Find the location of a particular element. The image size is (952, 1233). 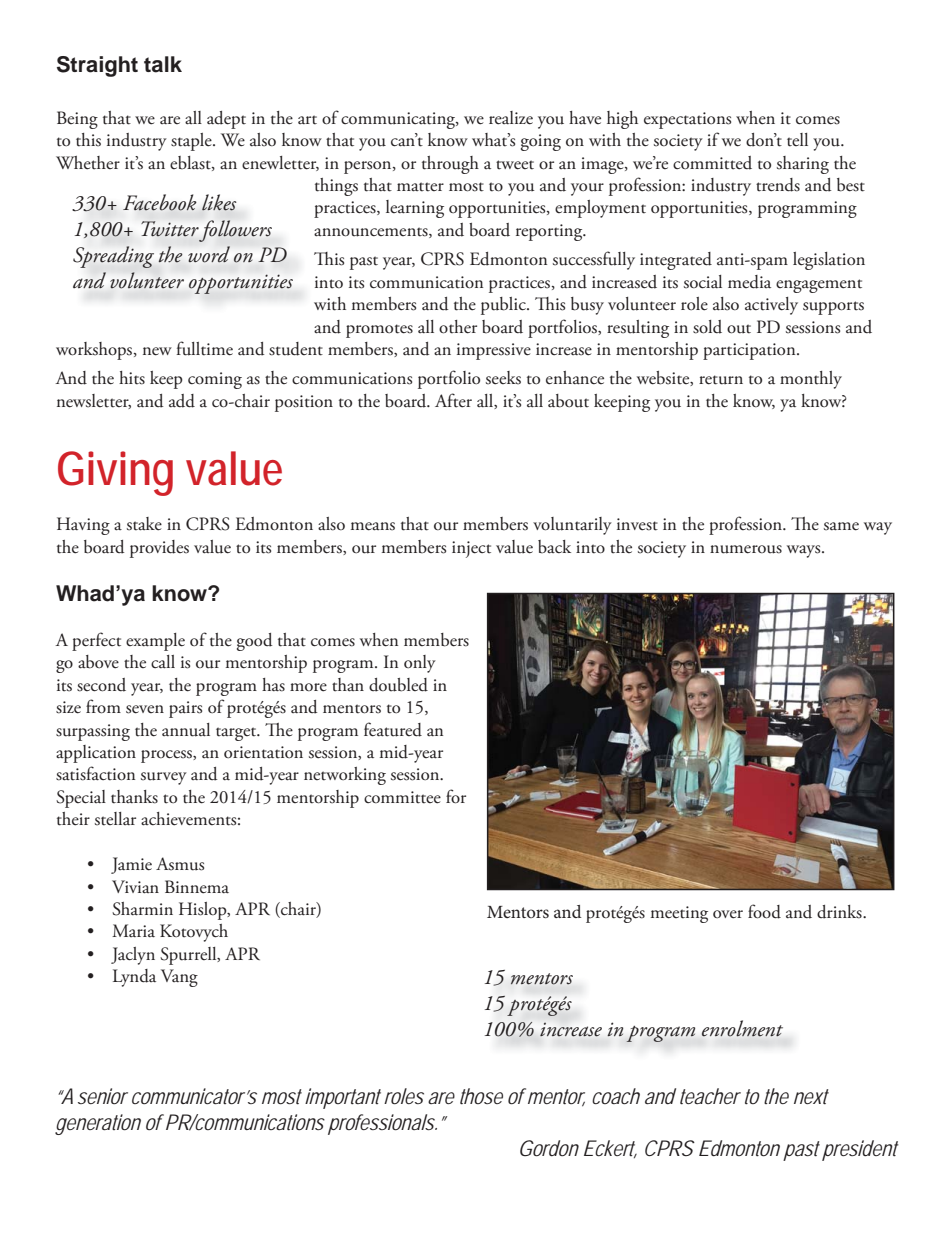

generation is located at coordinates (98, 1124).
